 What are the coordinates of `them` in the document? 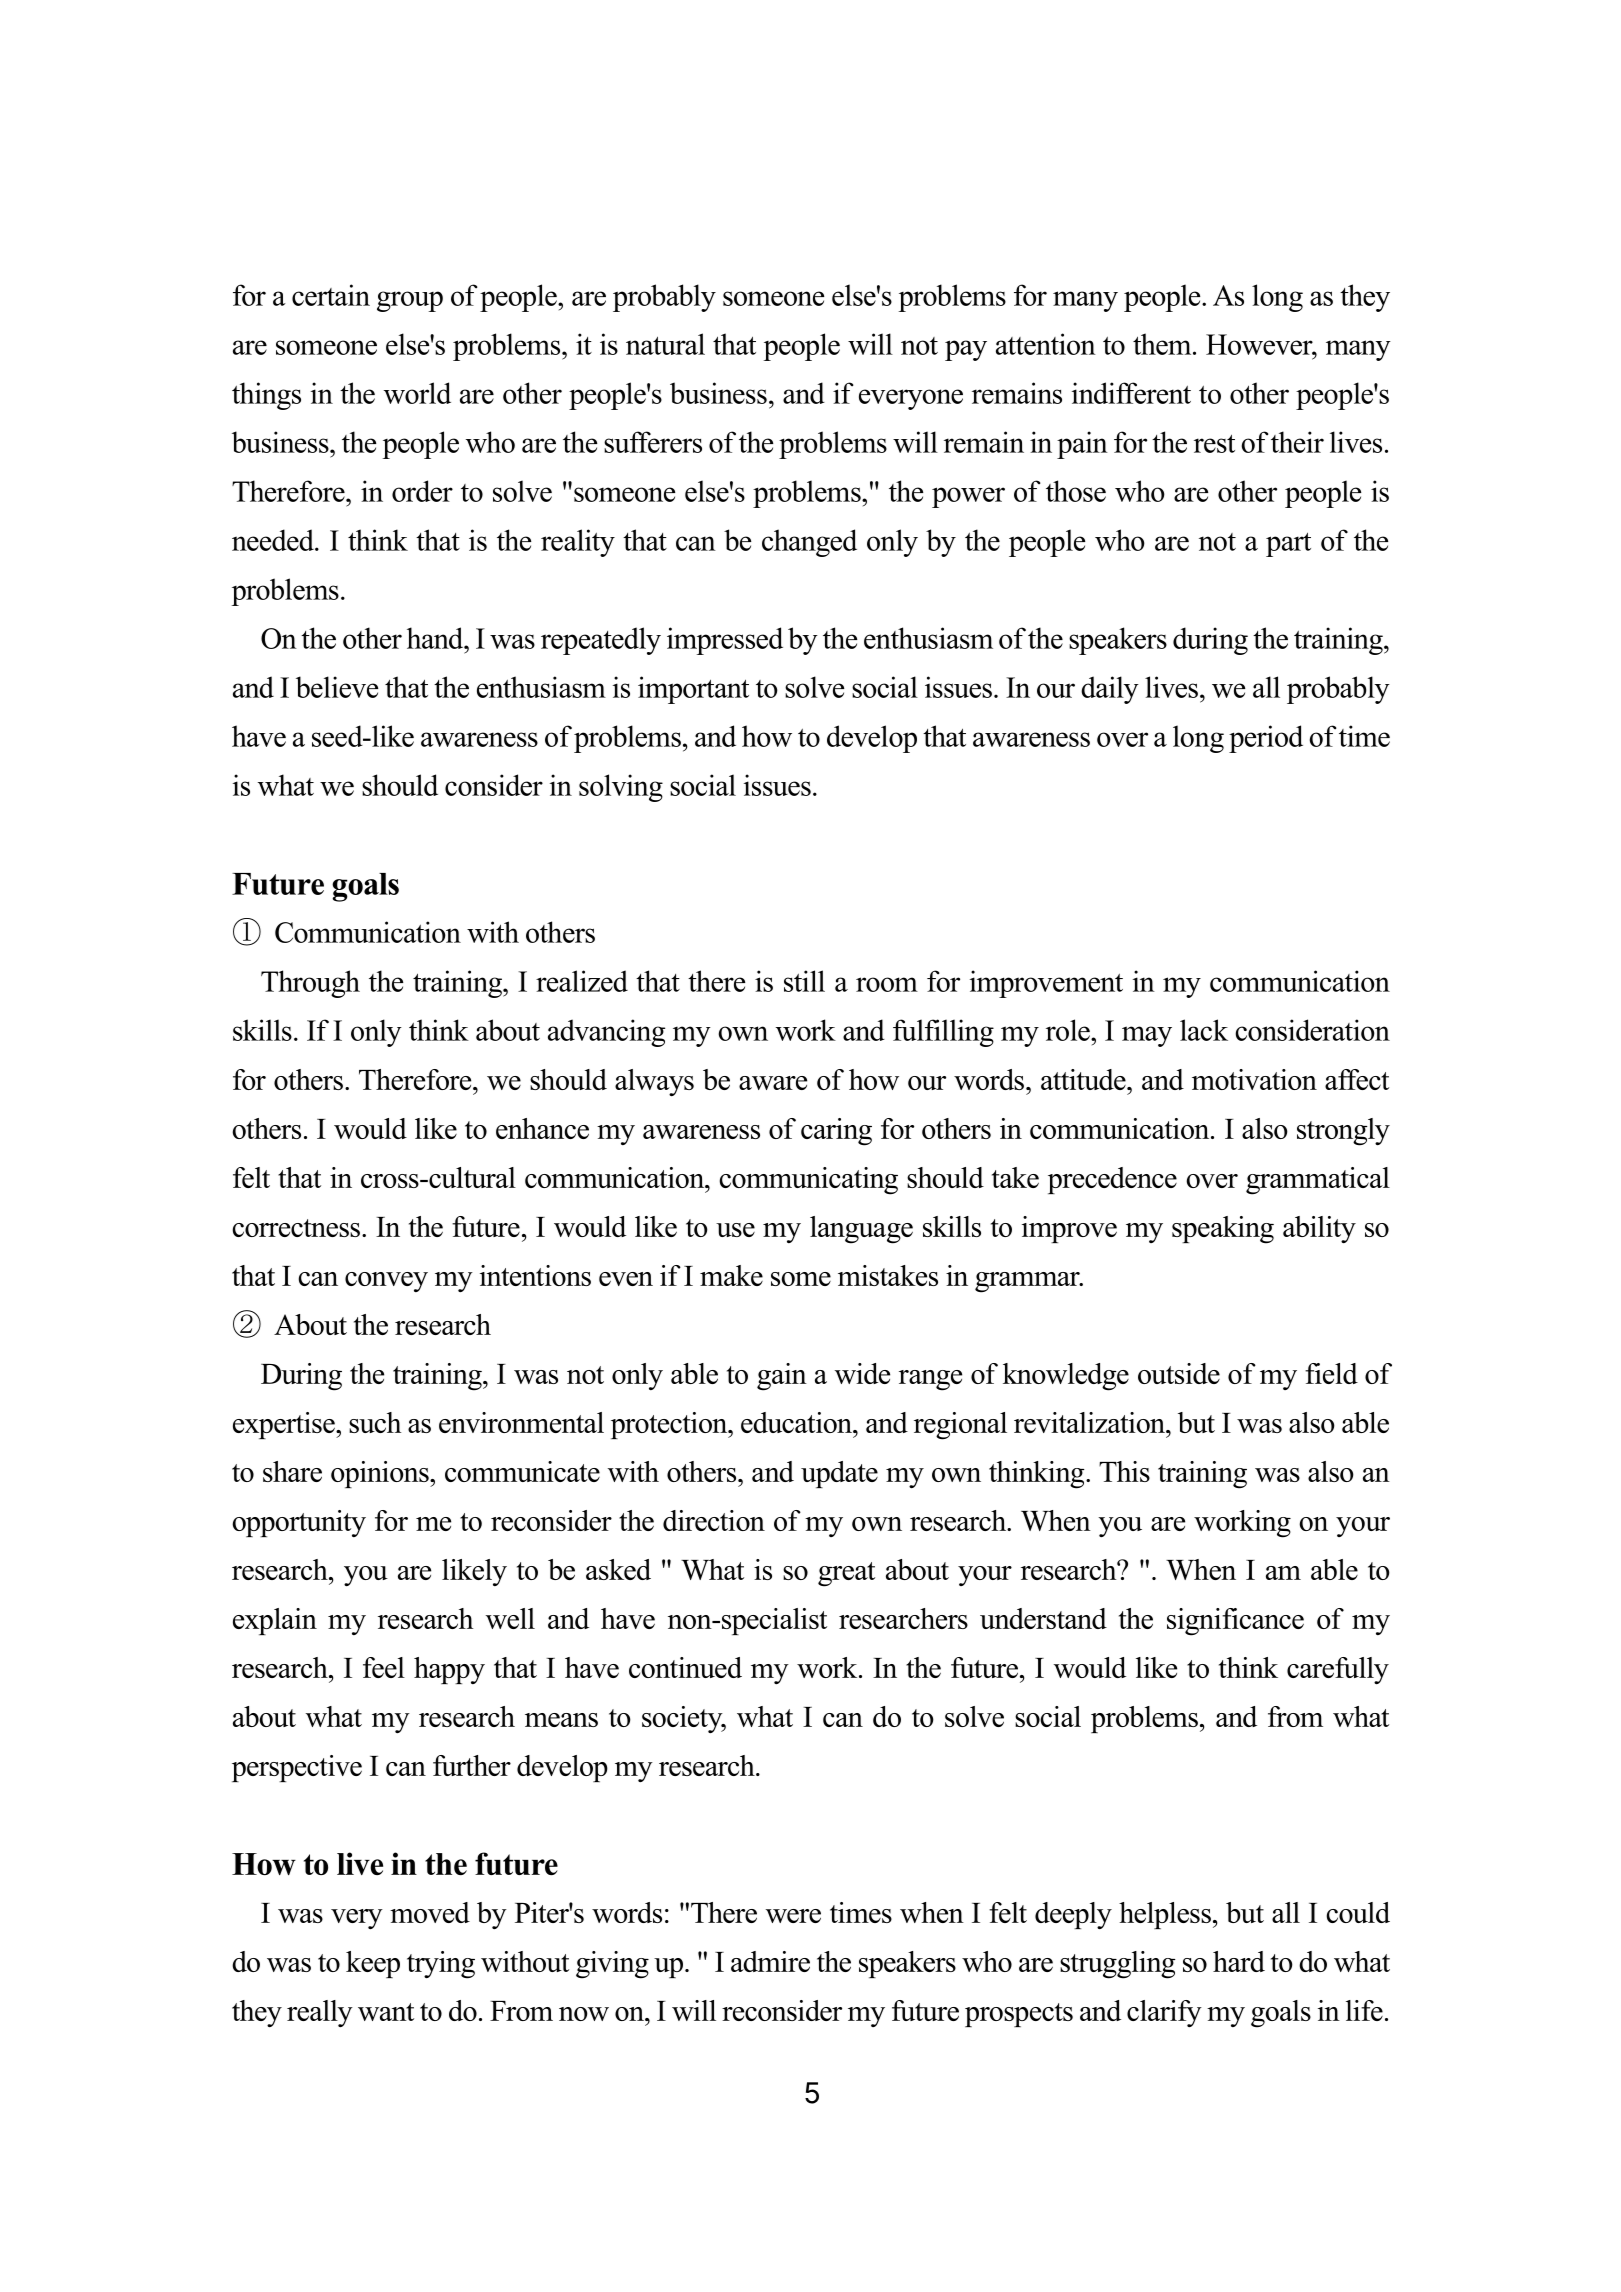 It's located at (1163, 344).
